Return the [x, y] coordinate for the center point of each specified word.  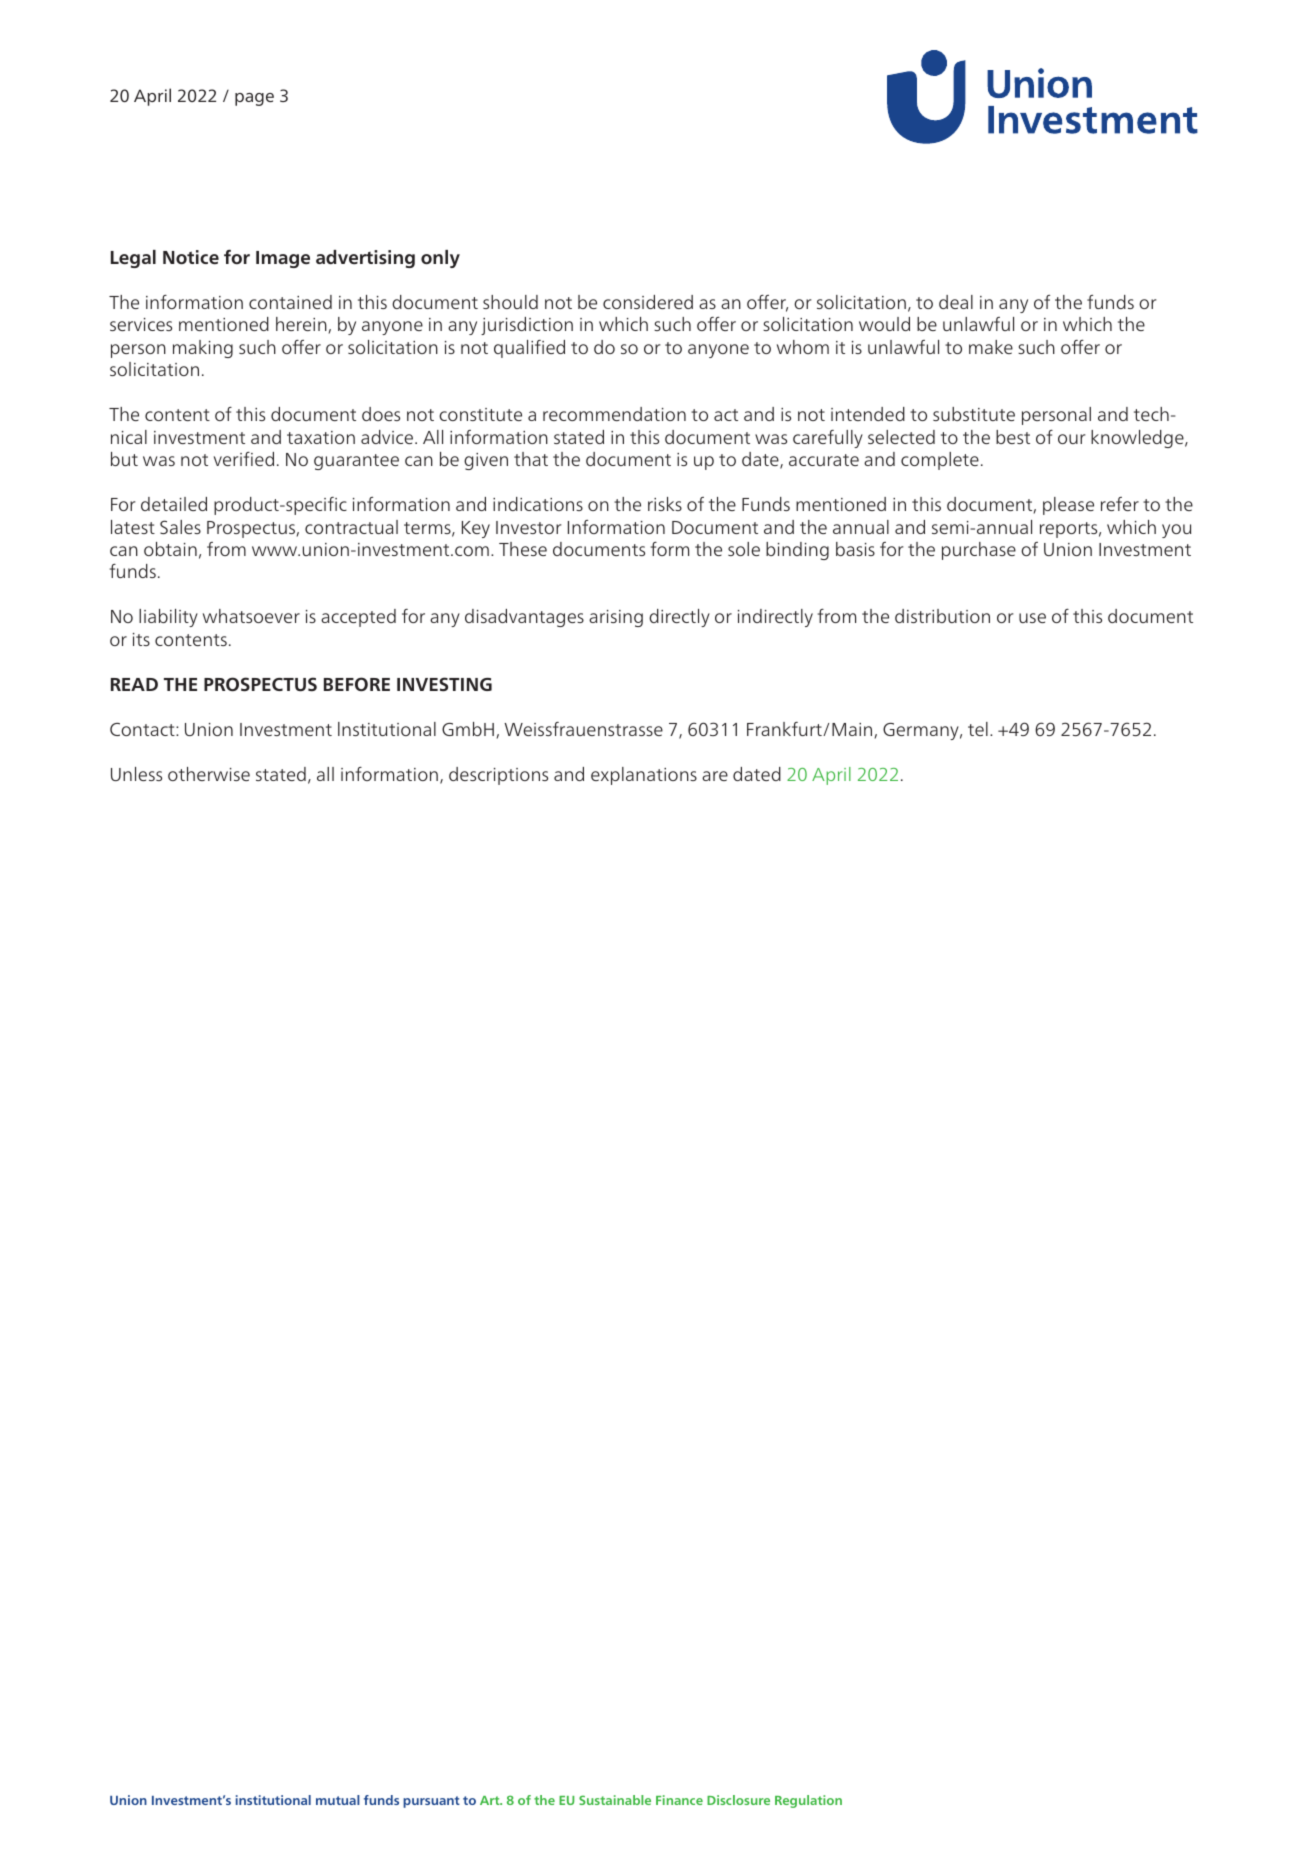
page [254, 99]
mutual [338, 1800]
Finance [679, 1800]
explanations [644, 776]
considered [648, 302]
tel [978, 729]
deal [956, 302]
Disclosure [738, 1800]
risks [665, 504]
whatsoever [251, 616]
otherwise [209, 774]
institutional [273, 1800]
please [1068, 506]
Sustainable [615, 1800]
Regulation [808, 1801]
